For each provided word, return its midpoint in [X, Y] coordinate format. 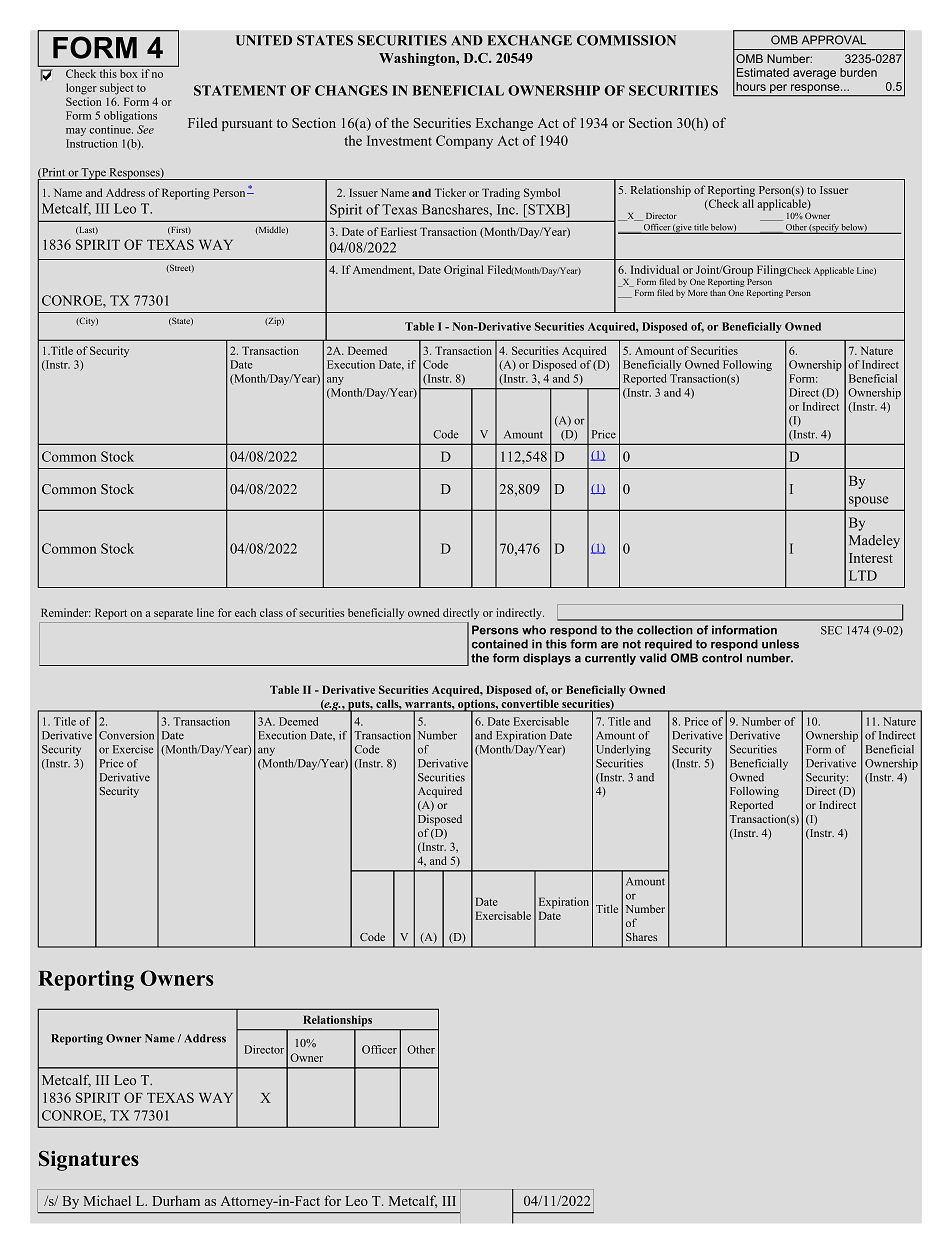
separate [173, 615]
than [718, 292]
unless [780, 644]
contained [500, 644]
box [128, 73]
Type [94, 174]
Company [464, 142]
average [814, 75]
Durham [176, 1200]
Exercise [133, 749]
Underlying [623, 750]
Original [464, 271]
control [722, 658]
